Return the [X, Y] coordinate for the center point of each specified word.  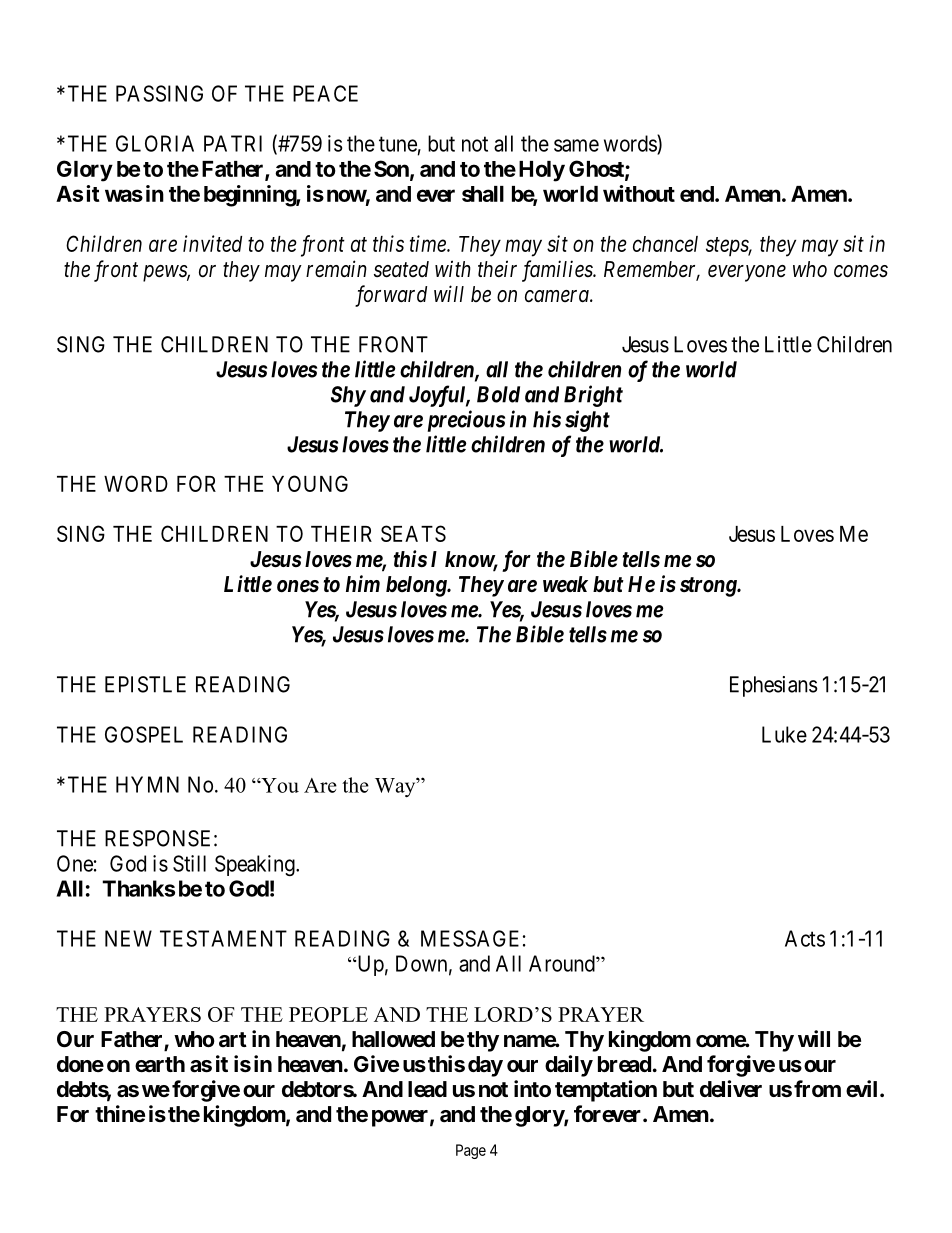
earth [160, 1064]
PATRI [233, 143]
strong [709, 587]
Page [471, 1151]
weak [565, 584]
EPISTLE [145, 684]
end [698, 194]
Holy [542, 171]
